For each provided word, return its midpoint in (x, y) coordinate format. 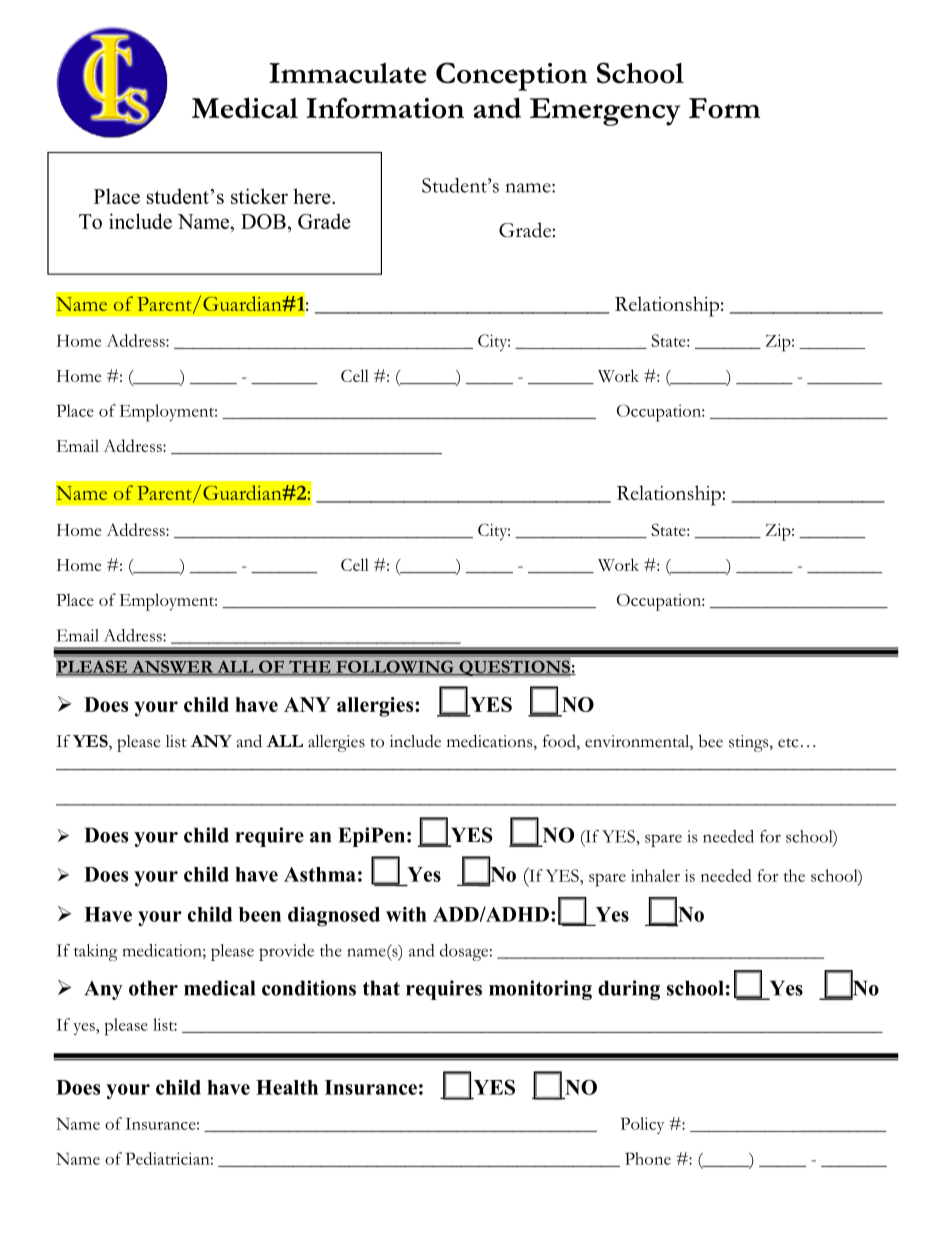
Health (287, 1087)
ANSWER (173, 667)
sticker (259, 196)
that (381, 988)
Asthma (320, 874)
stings (750, 743)
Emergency (605, 112)
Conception (512, 76)
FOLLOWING (395, 668)
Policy (642, 1125)
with (406, 914)
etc (788, 743)
